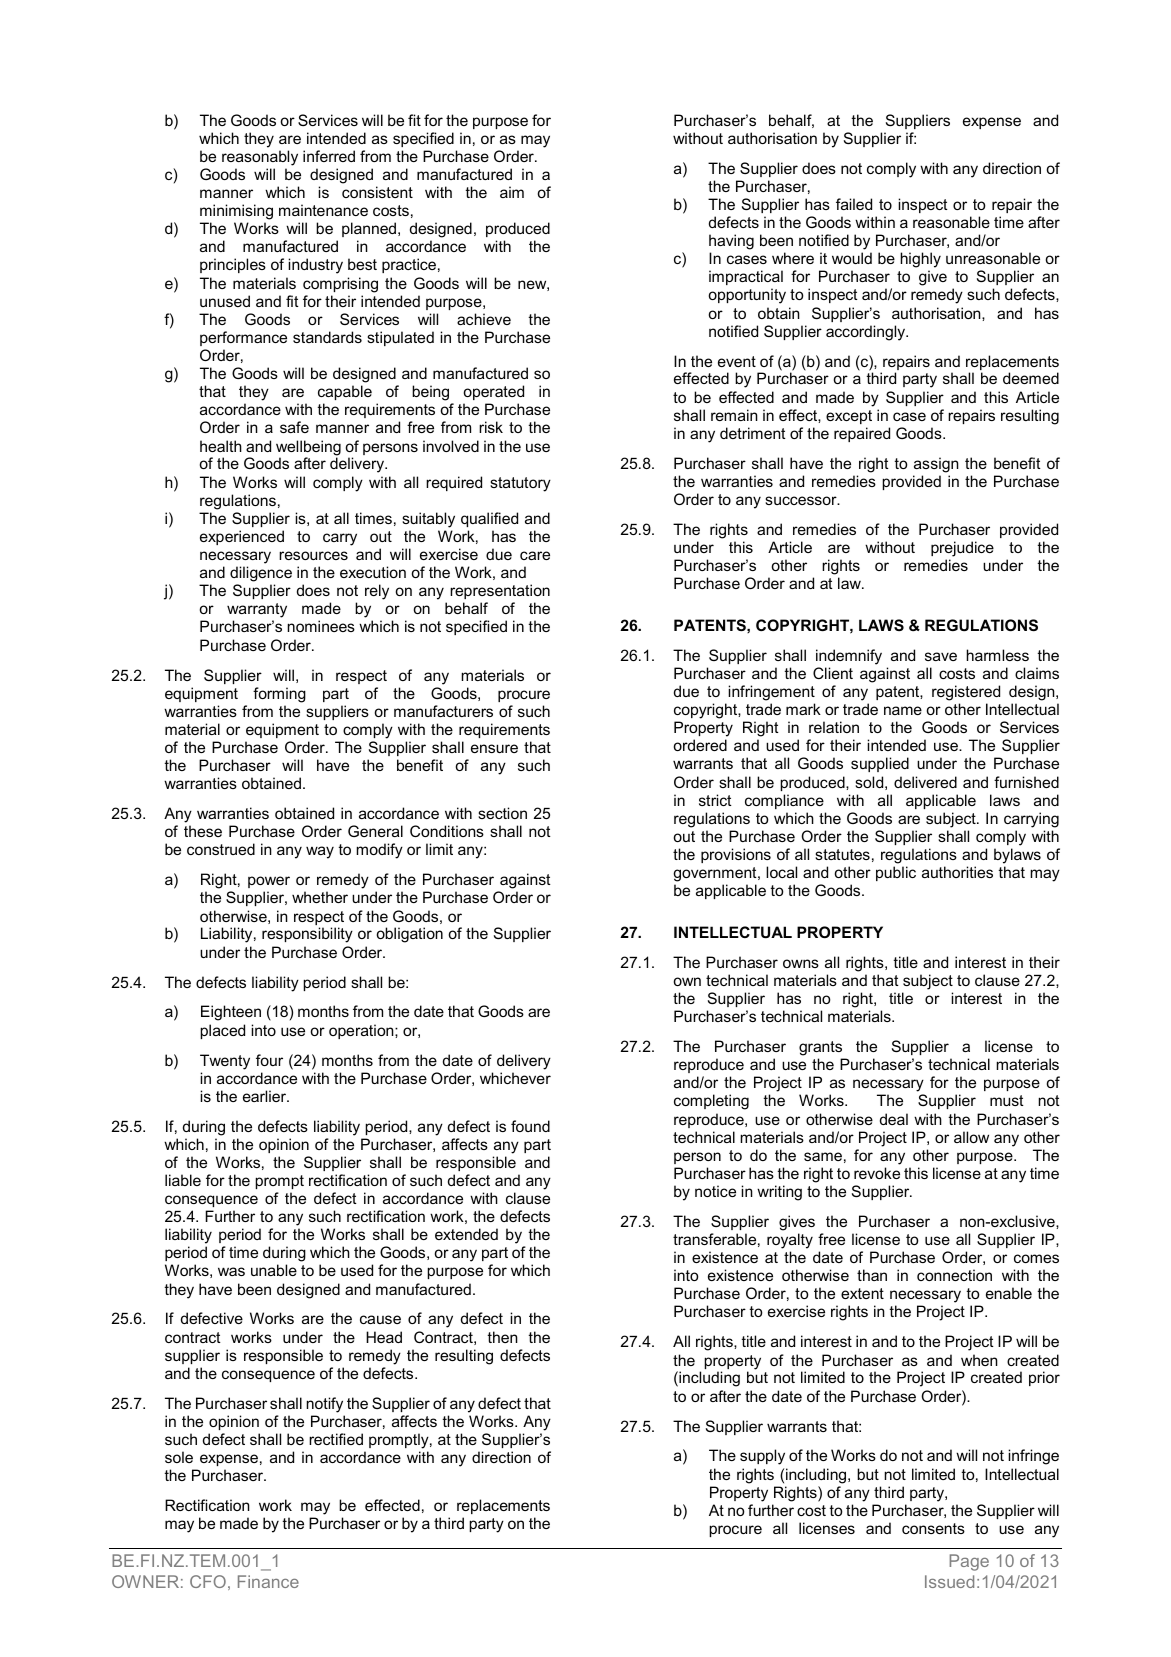 This page has height=1657, width=1171. What do you see at coordinates (268, 1581) in the page?
I see `Finance` at bounding box center [268, 1581].
